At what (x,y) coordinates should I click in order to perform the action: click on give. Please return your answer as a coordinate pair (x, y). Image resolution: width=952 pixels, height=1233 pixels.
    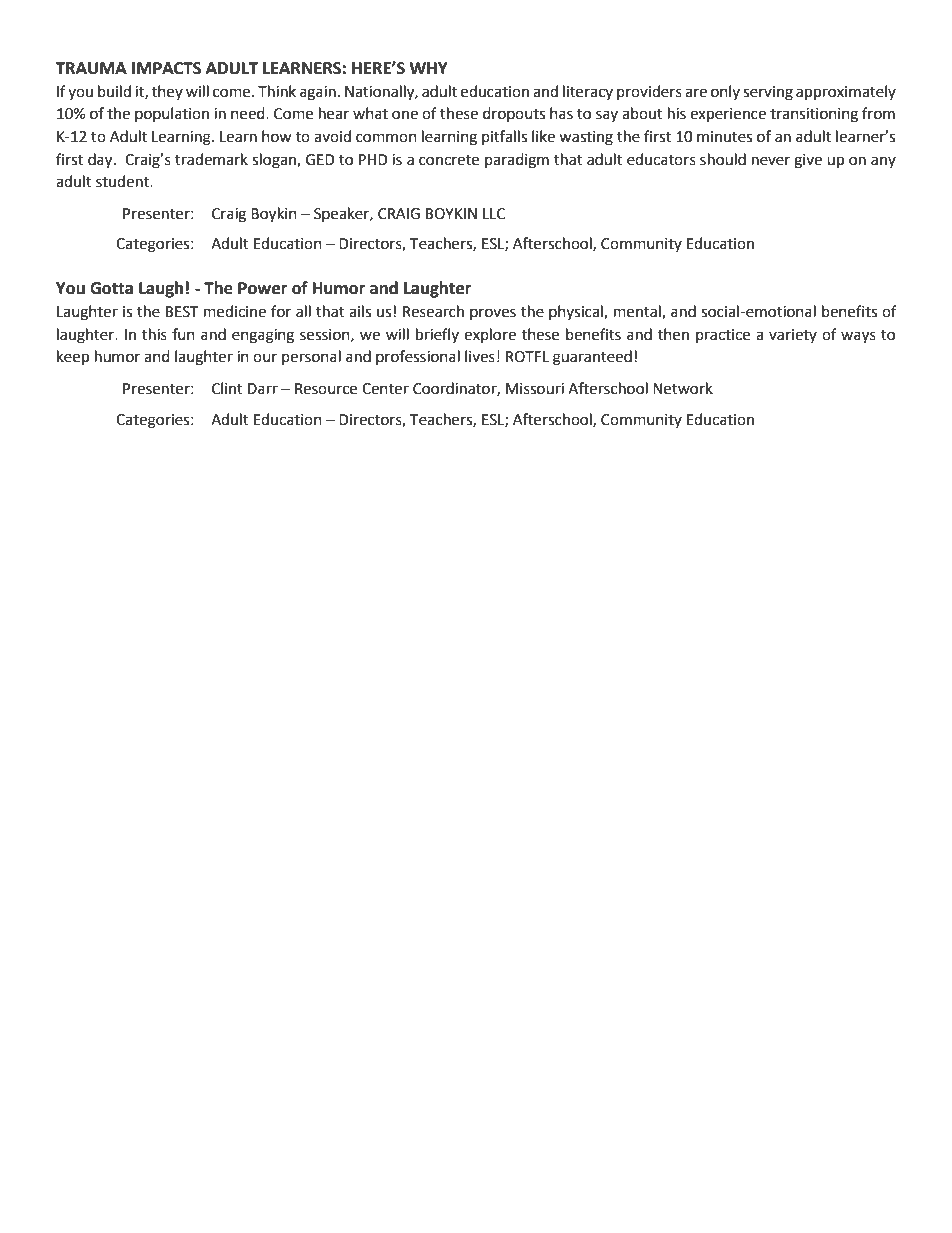
    Looking at the image, I should click on (808, 161).
